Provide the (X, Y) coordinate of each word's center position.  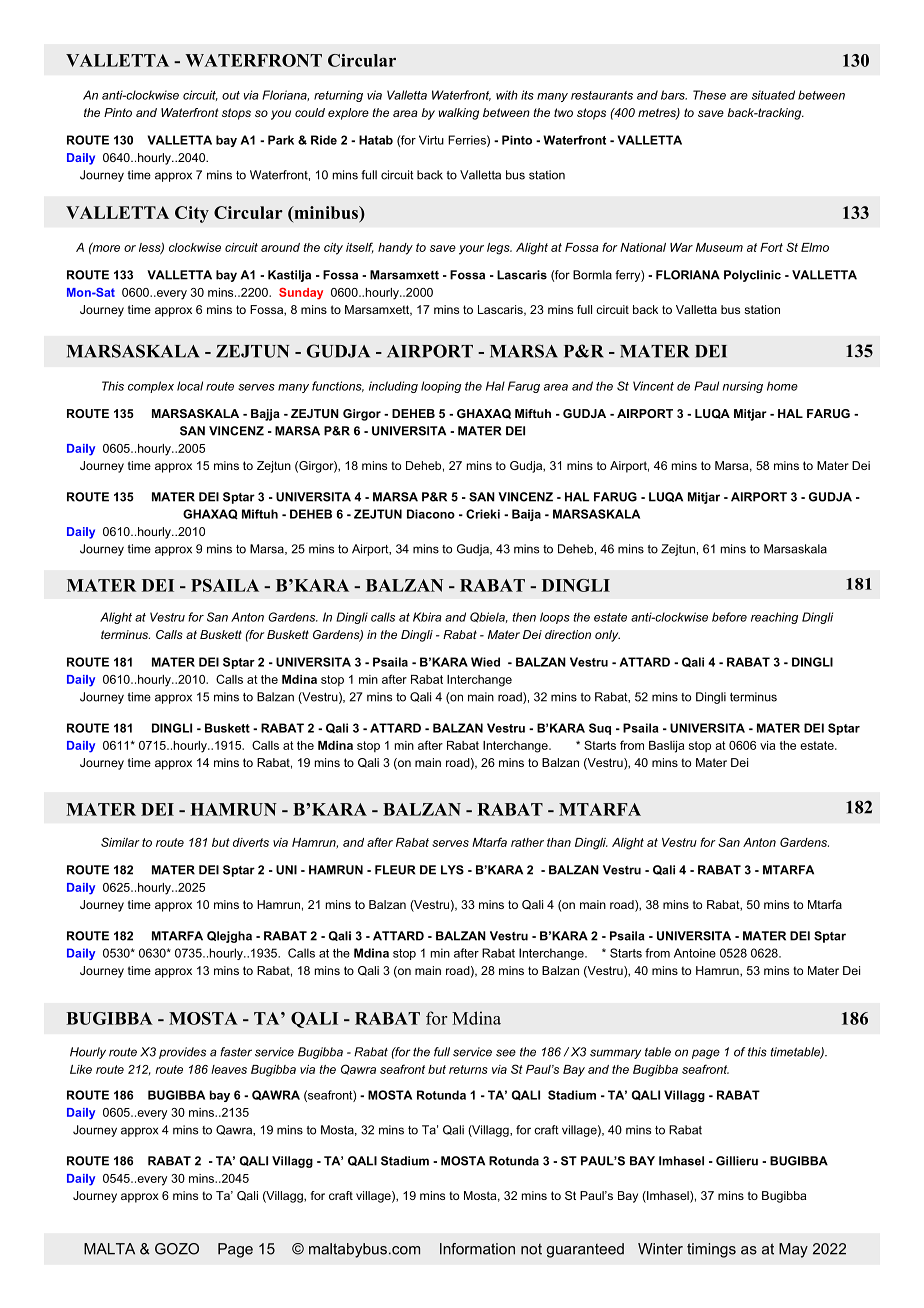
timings (711, 1250)
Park (281, 140)
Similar (120, 842)
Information (477, 1249)
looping (441, 387)
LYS (452, 870)
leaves (229, 1069)
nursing (743, 387)
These (709, 95)
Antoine (695, 953)
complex (151, 387)
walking (459, 114)
